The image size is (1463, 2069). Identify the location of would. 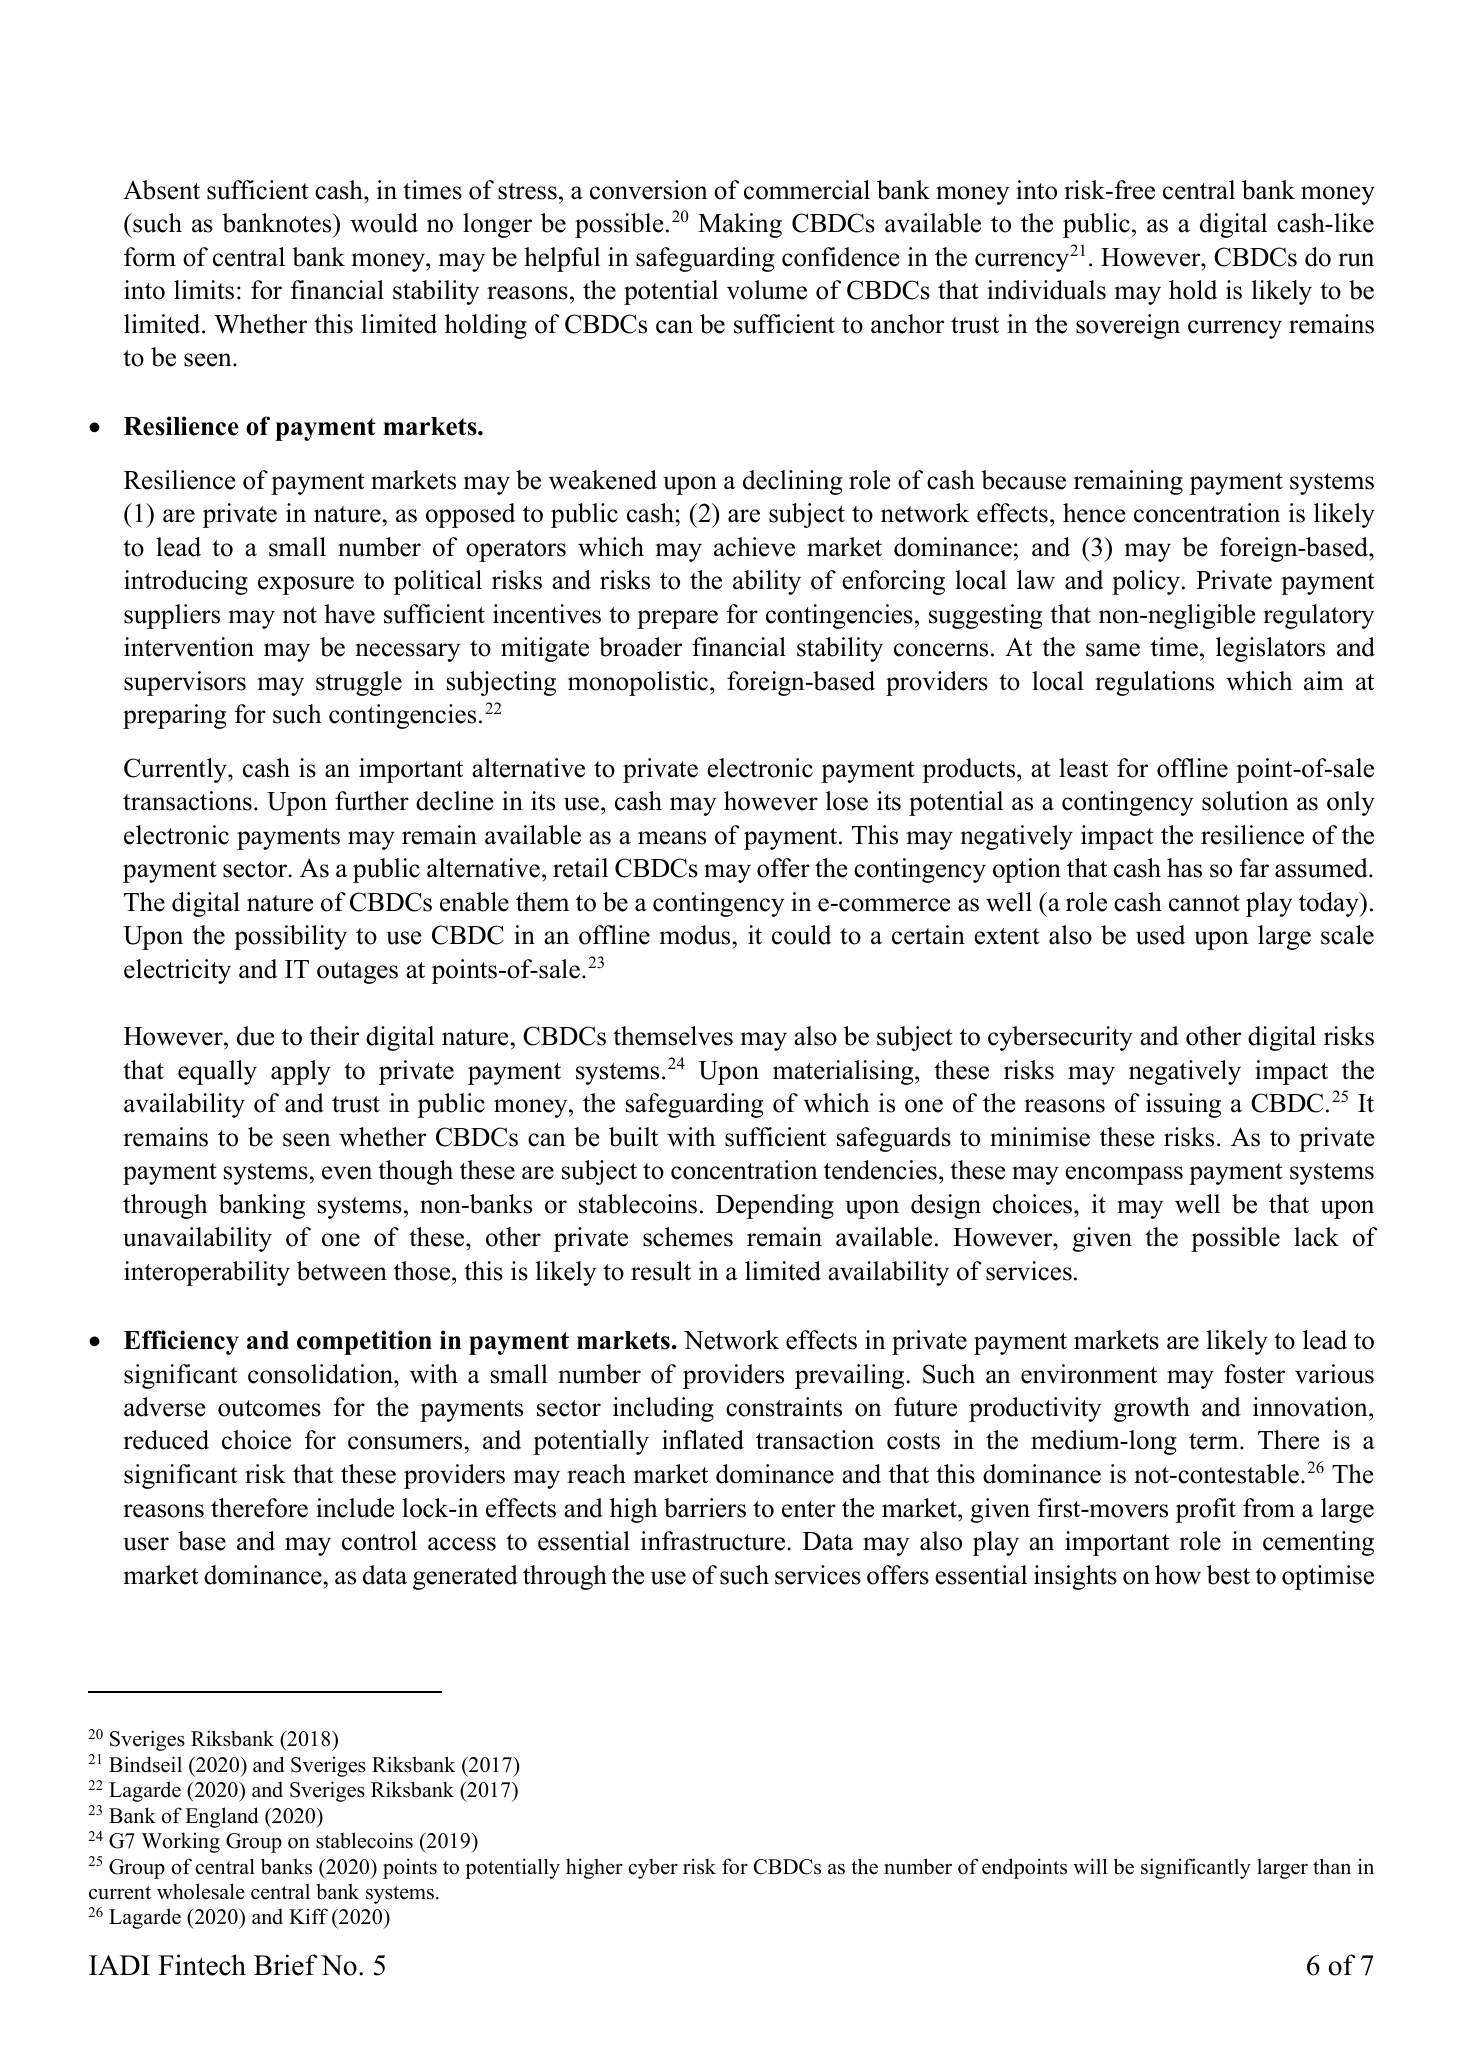
(384, 223).
